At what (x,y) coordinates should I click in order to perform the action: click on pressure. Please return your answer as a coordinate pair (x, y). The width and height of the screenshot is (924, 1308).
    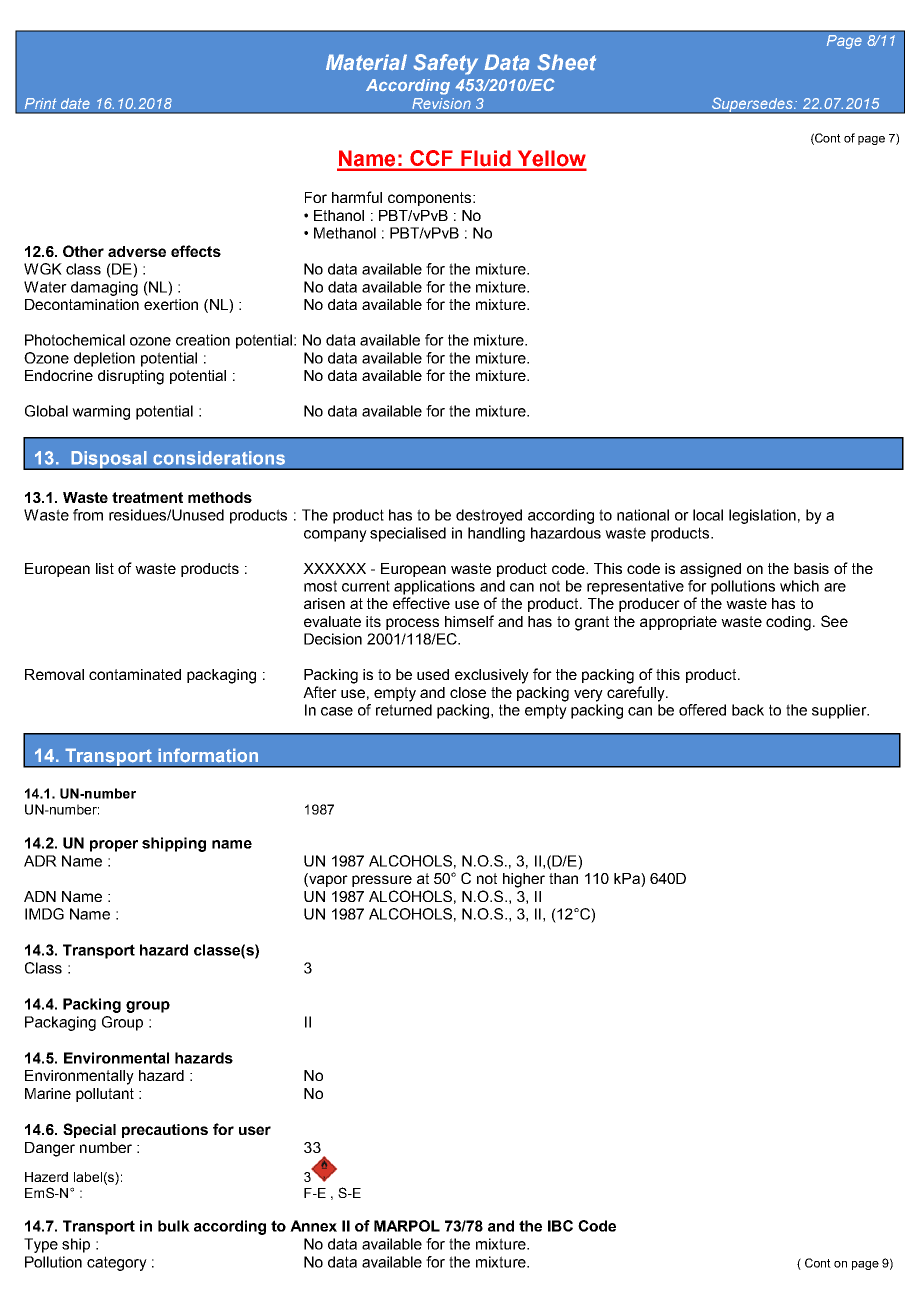
    Looking at the image, I should click on (382, 881).
